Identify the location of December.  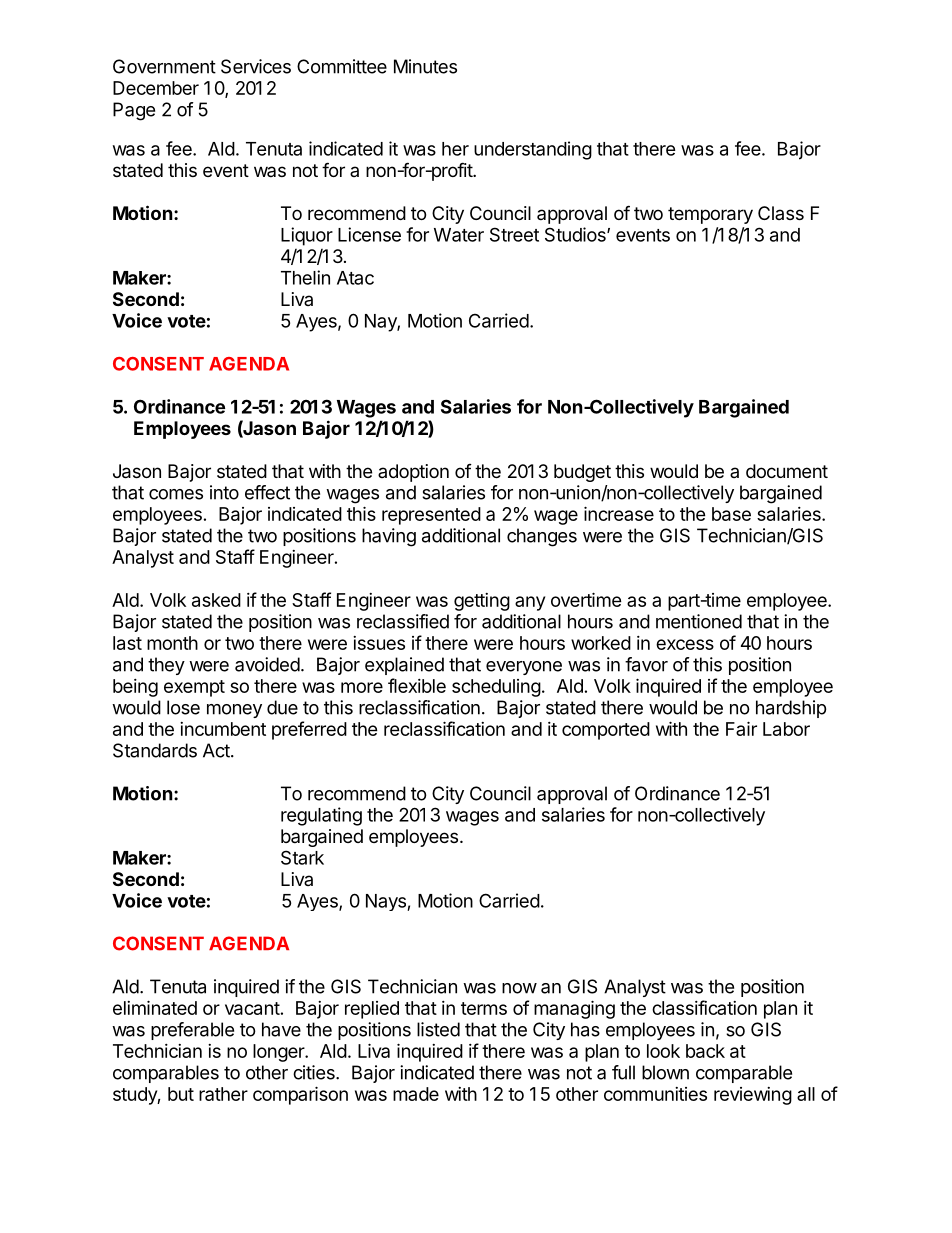
(156, 88).
